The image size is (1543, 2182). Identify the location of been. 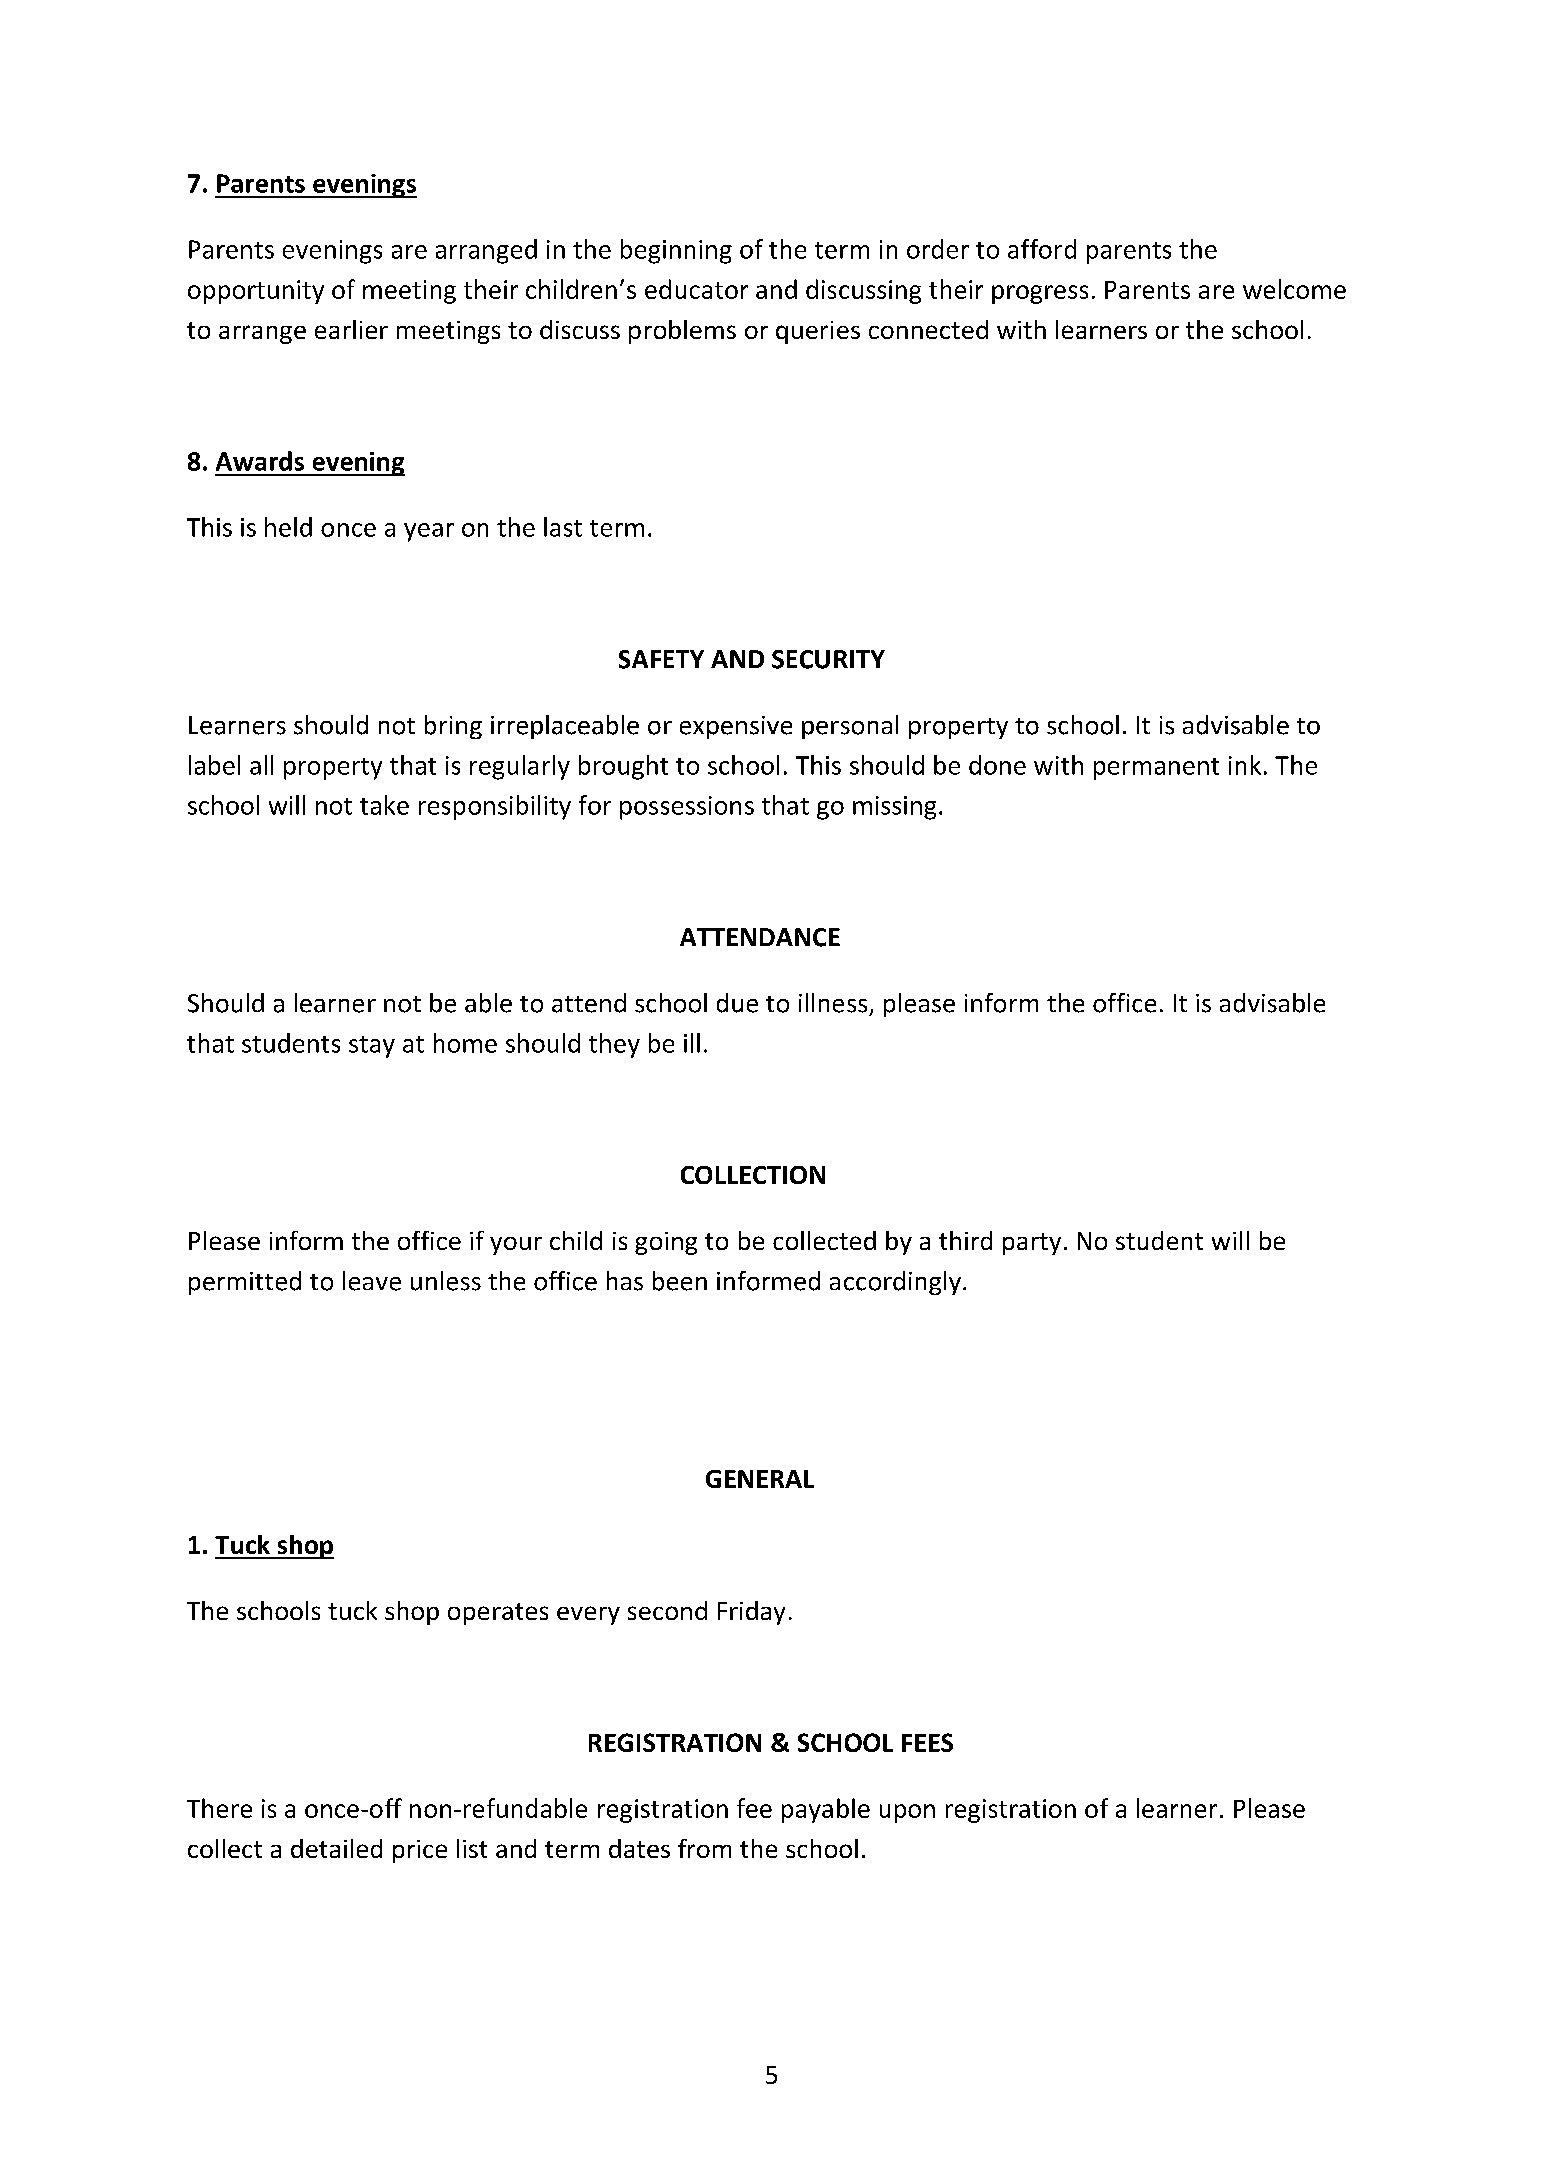
(680, 1281).
